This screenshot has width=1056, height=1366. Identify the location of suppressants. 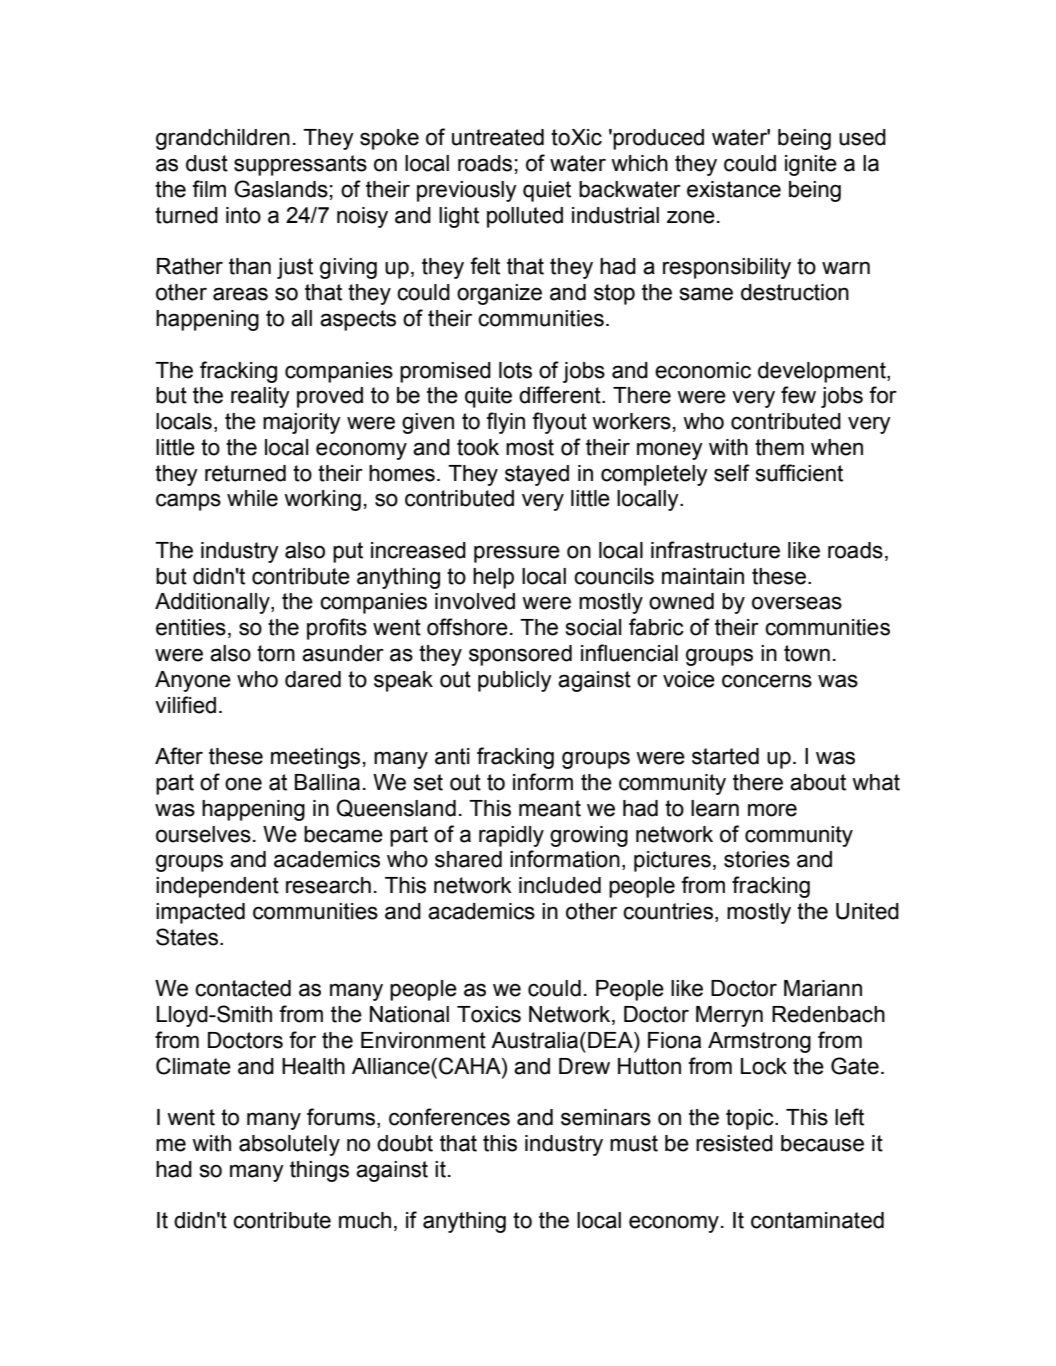
(300, 165).
